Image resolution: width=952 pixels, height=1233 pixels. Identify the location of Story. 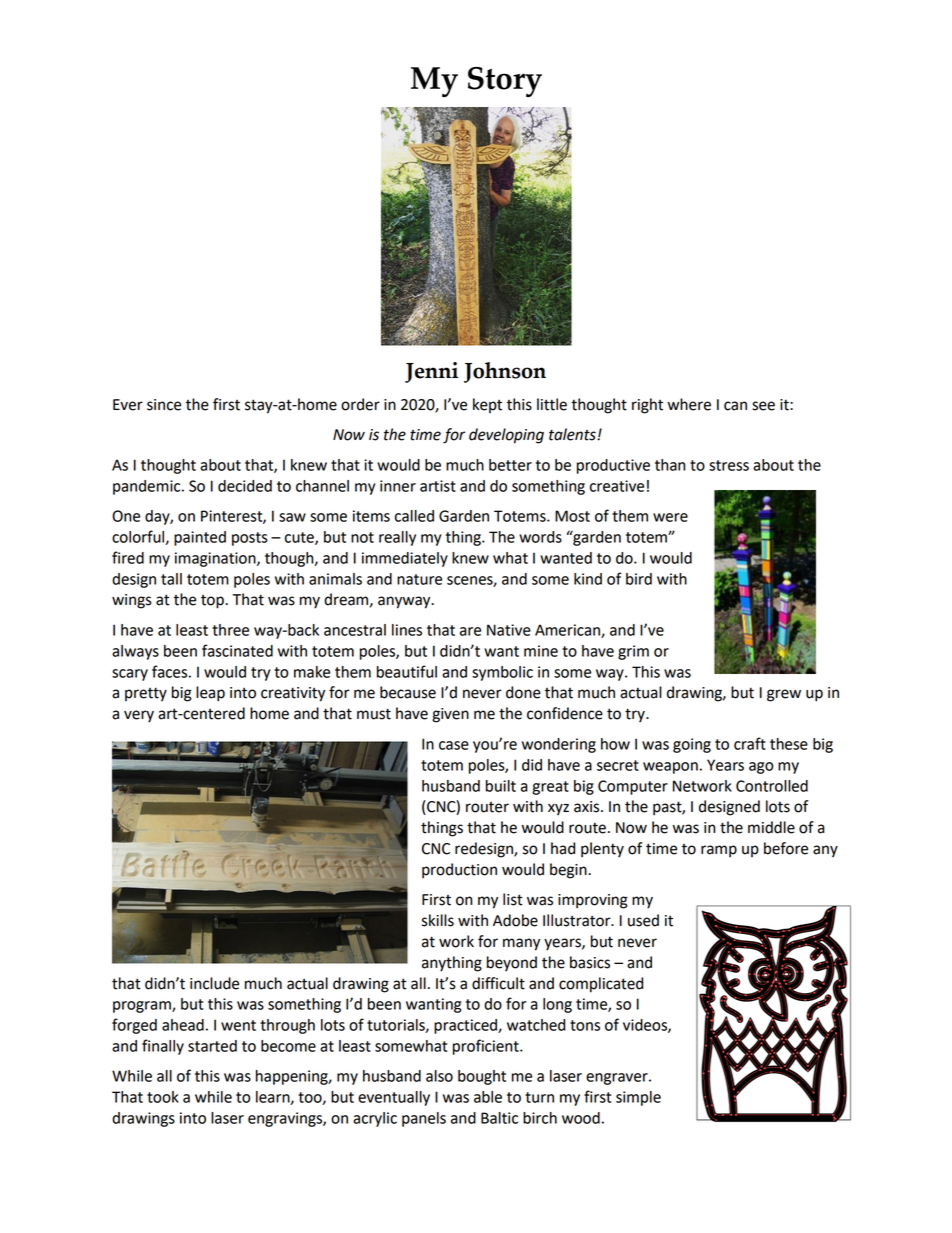
(505, 82).
